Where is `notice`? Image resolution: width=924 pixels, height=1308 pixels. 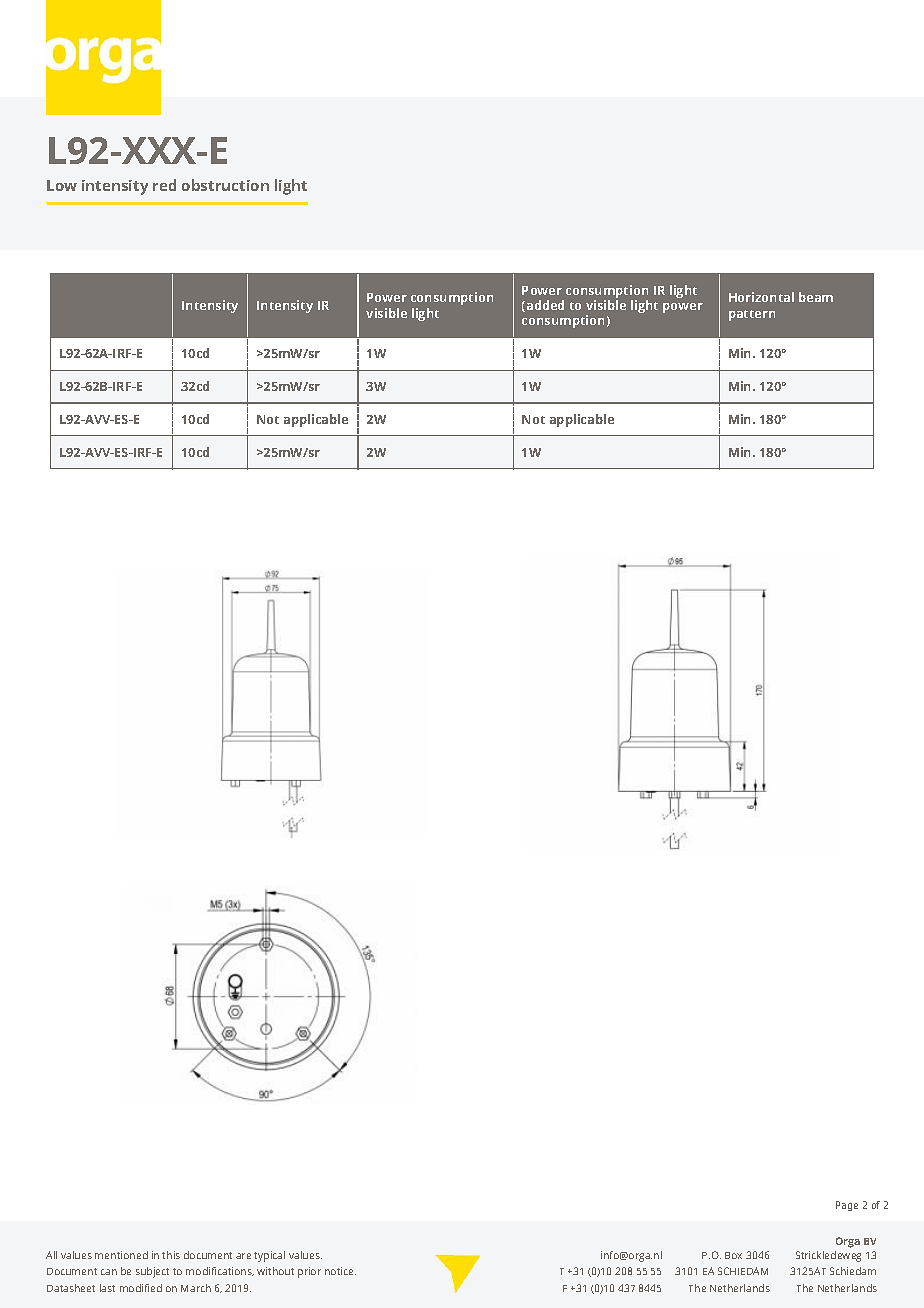 notice is located at coordinates (340, 1271).
